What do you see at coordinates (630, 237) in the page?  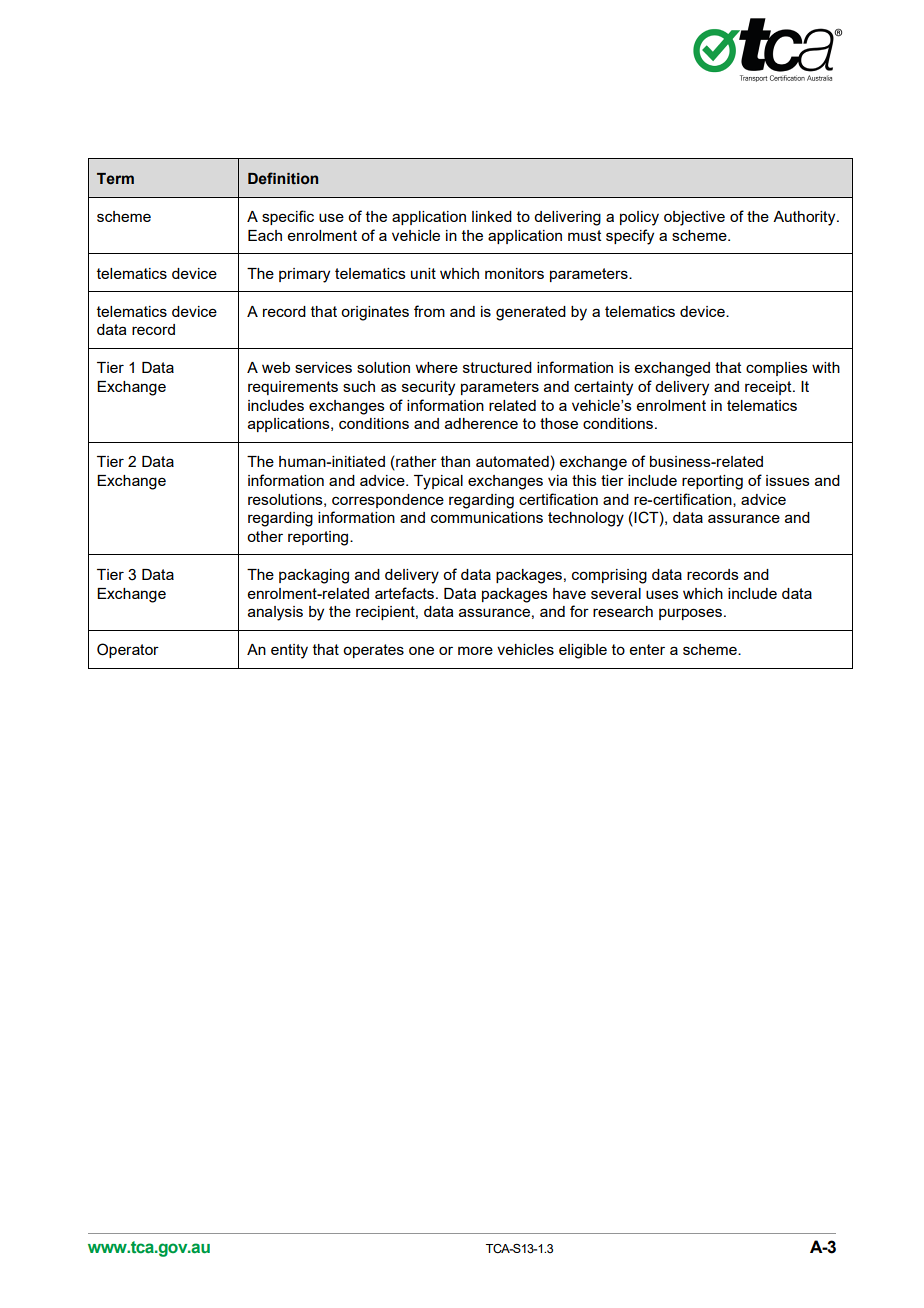 I see `specify` at bounding box center [630, 237].
